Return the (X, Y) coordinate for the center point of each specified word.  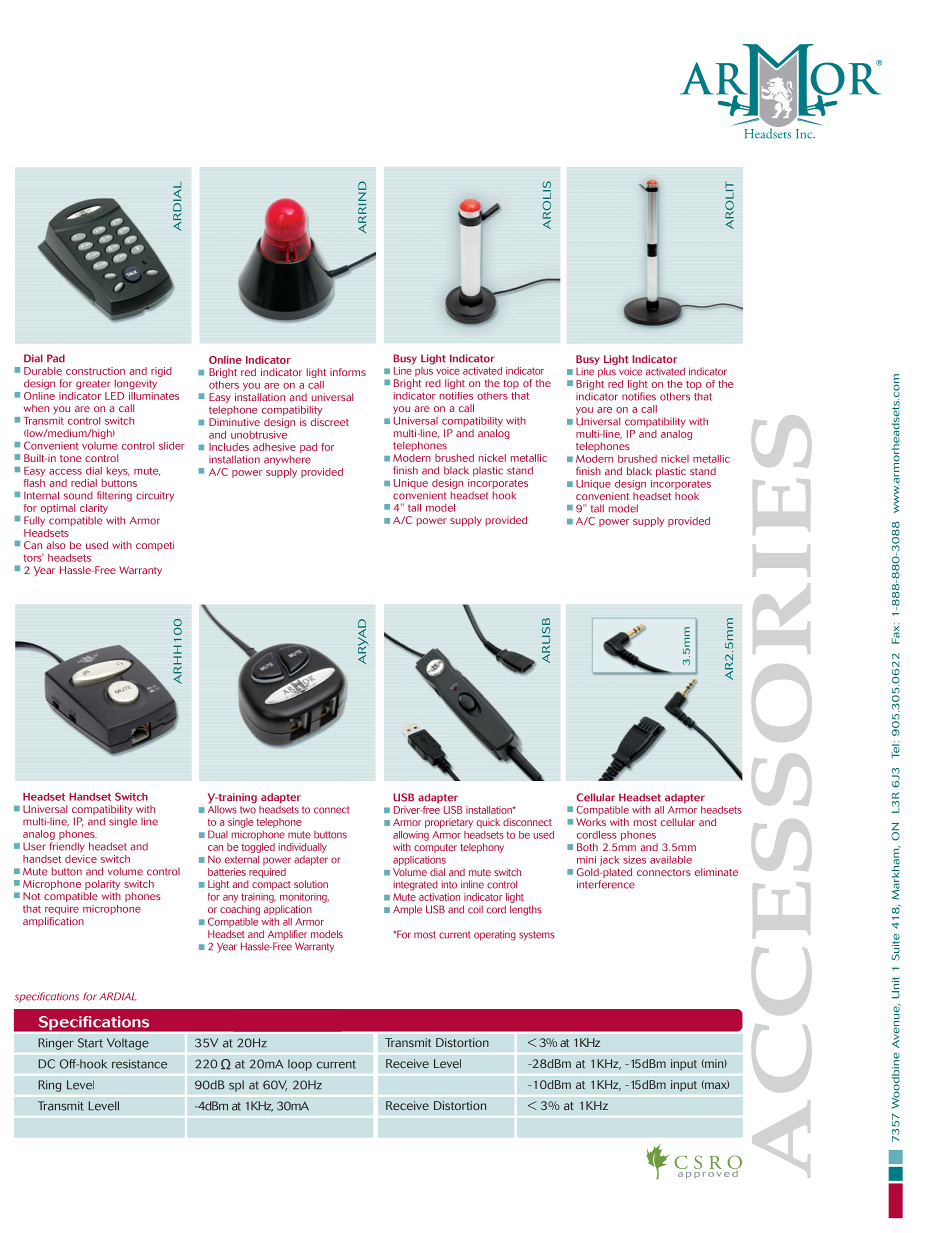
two (248, 810)
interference (606, 884)
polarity (102, 885)
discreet (330, 422)
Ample (407, 910)
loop (300, 1065)
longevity (136, 384)
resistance (139, 1064)
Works (591, 822)
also (56, 545)
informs (348, 372)
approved (708, 1173)
